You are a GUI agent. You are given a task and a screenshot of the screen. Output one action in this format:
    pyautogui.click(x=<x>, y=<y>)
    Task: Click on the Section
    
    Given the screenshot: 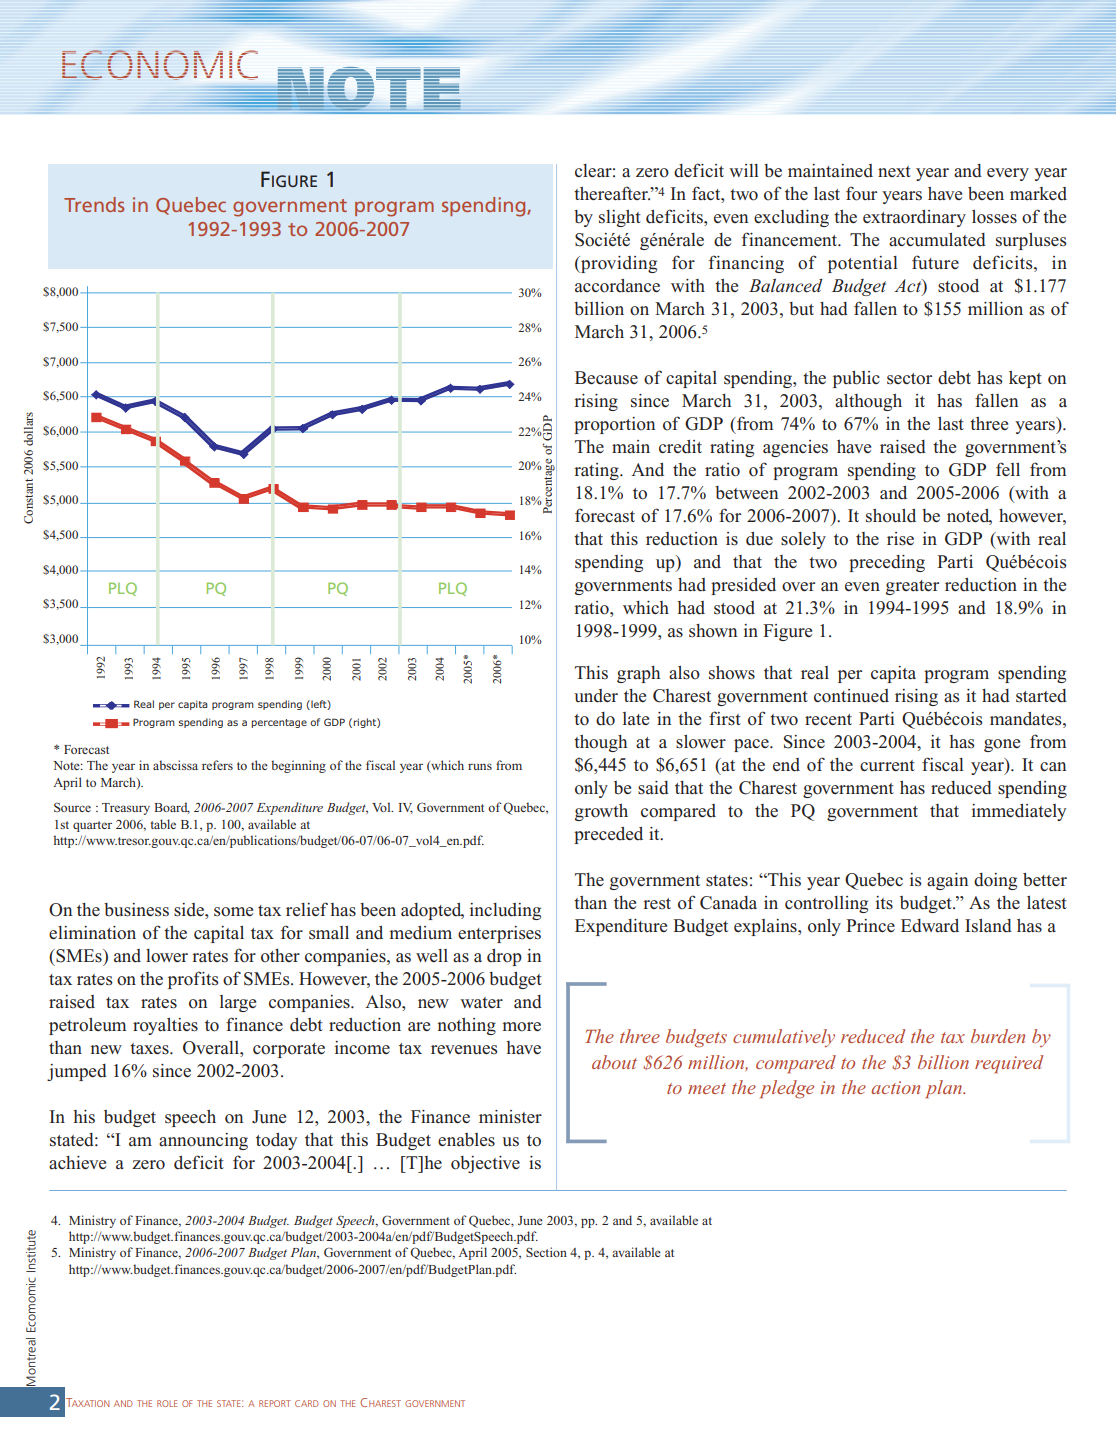 What is the action you would take?
    pyautogui.click(x=546, y=1252)
